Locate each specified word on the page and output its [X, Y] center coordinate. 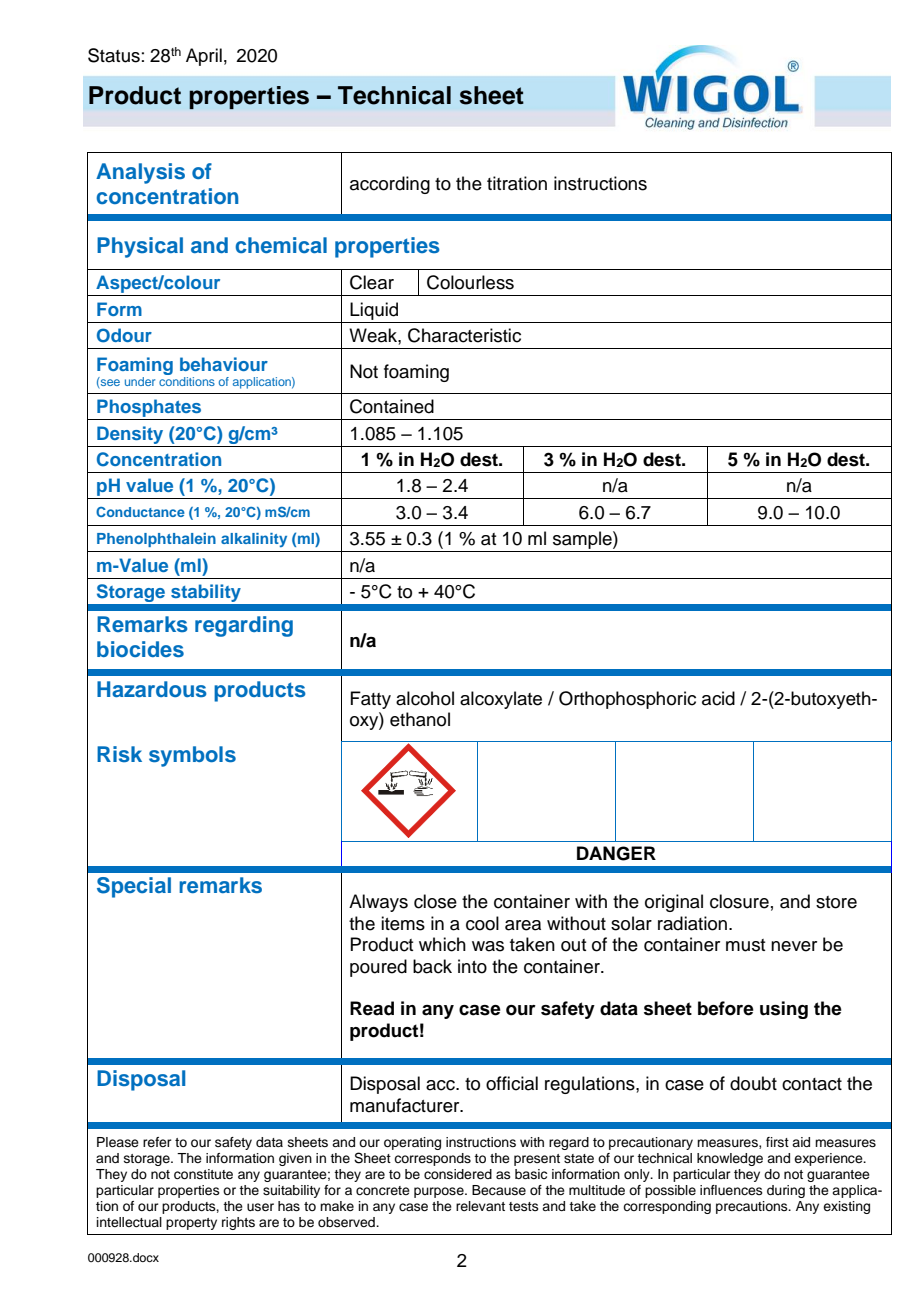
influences [731, 1190]
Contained [392, 406]
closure [739, 901]
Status [114, 55]
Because [499, 1190]
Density [130, 435]
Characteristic [464, 335]
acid [718, 698]
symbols [192, 756]
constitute [203, 1174]
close [435, 901]
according [390, 185]
